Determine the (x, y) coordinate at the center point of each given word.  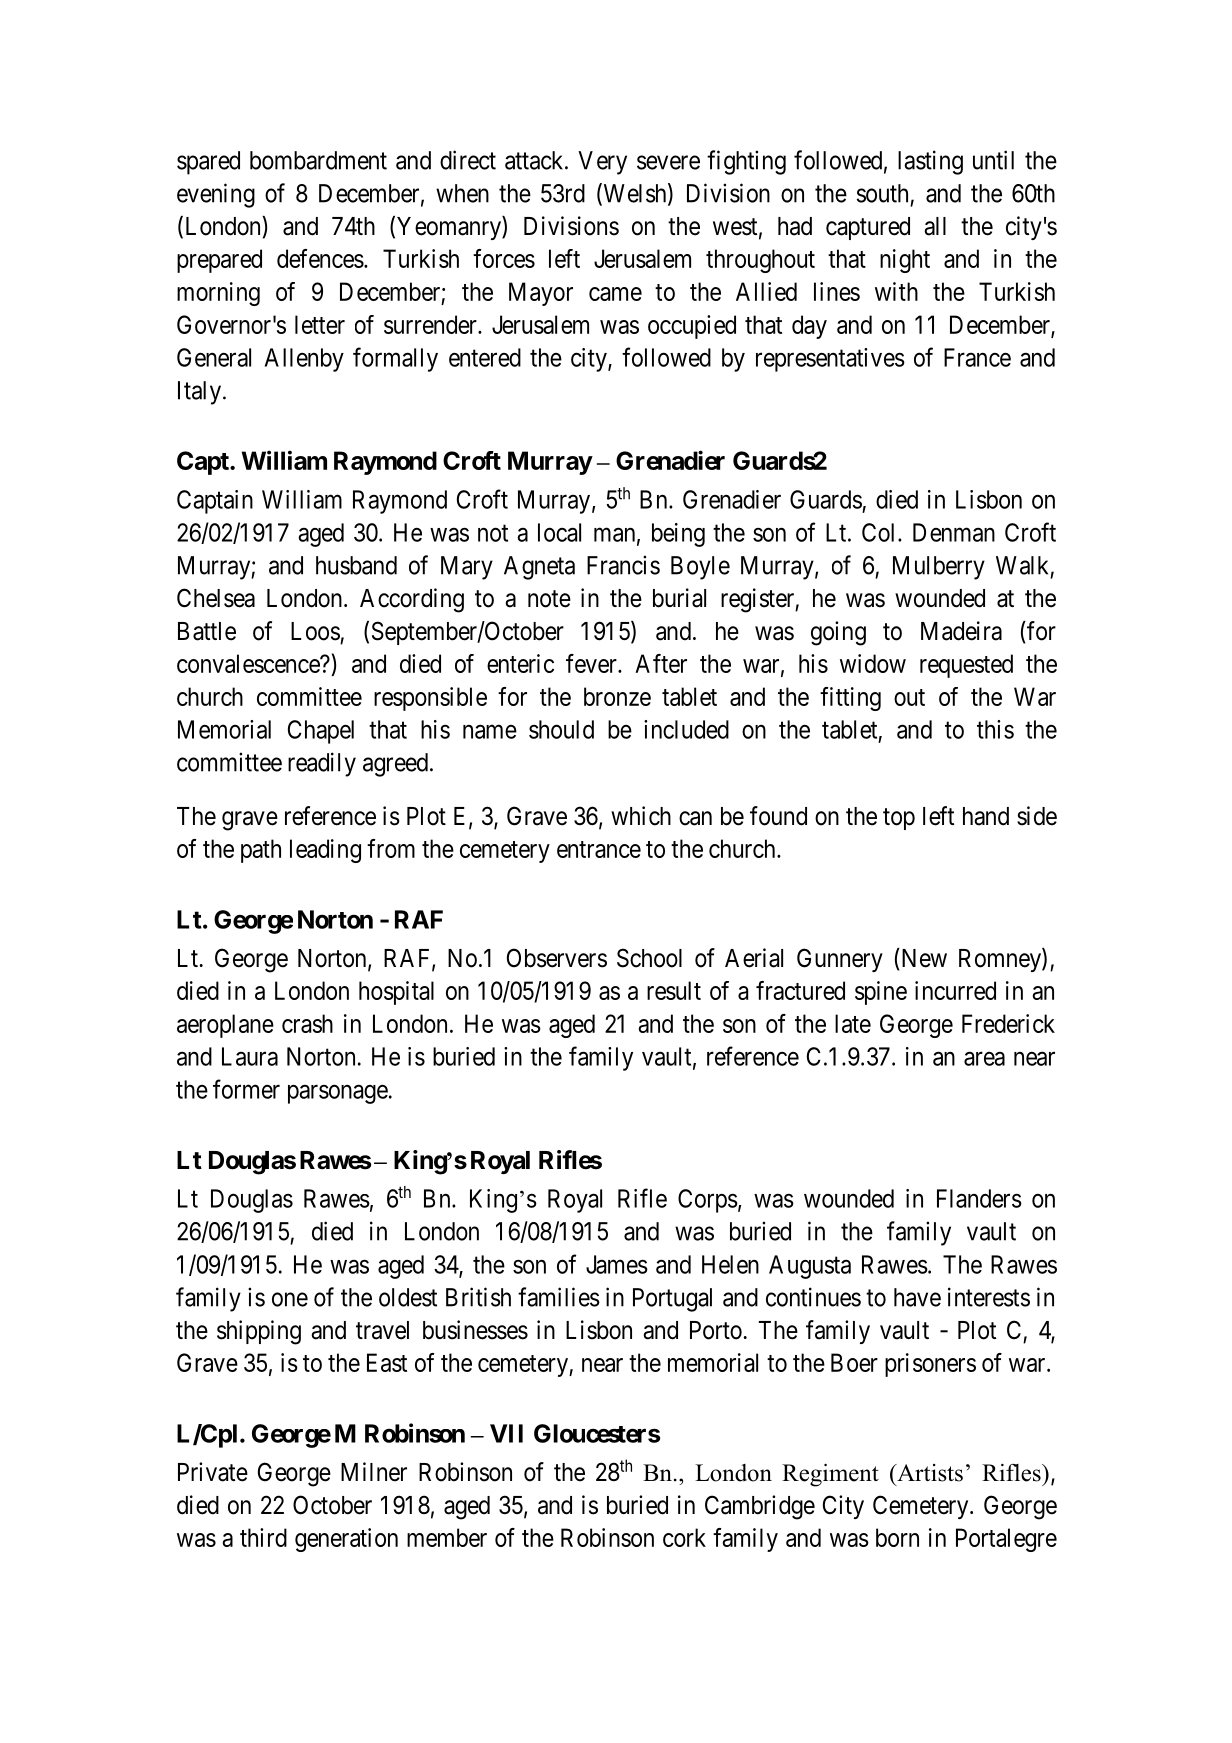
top (899, 819)
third (263, 1537)
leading (325, 851)
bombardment (318, 160)
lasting (930, 162)
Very (602, 163)
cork (684, 1537)
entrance (599, 849)
